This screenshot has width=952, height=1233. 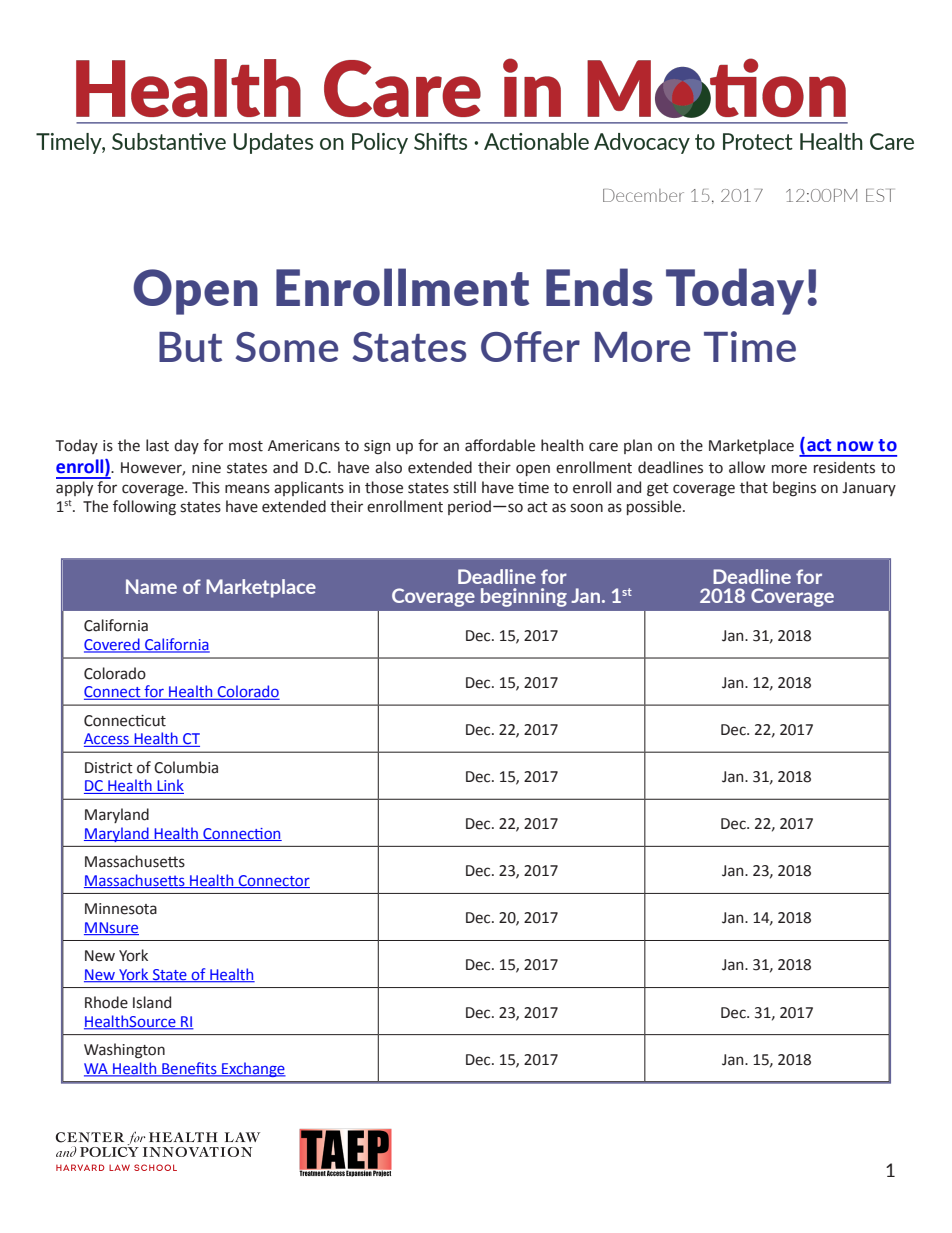 What do you see at coordinates (186, 767) in the screenshot?
I see `Columbia` at bounding box center [186, 767].
